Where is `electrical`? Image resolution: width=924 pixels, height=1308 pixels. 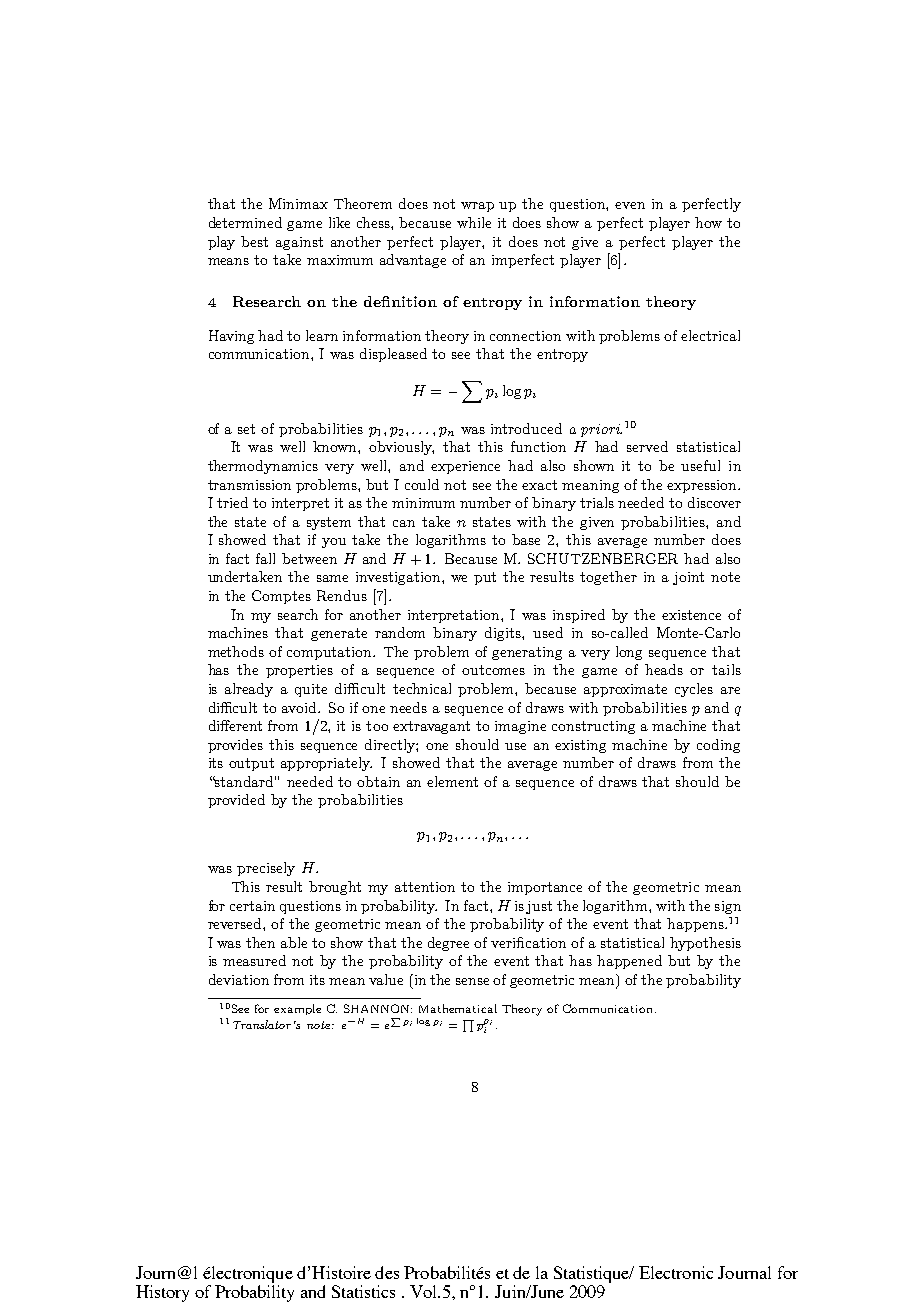
electrical is located at coordinates (710, 335).
